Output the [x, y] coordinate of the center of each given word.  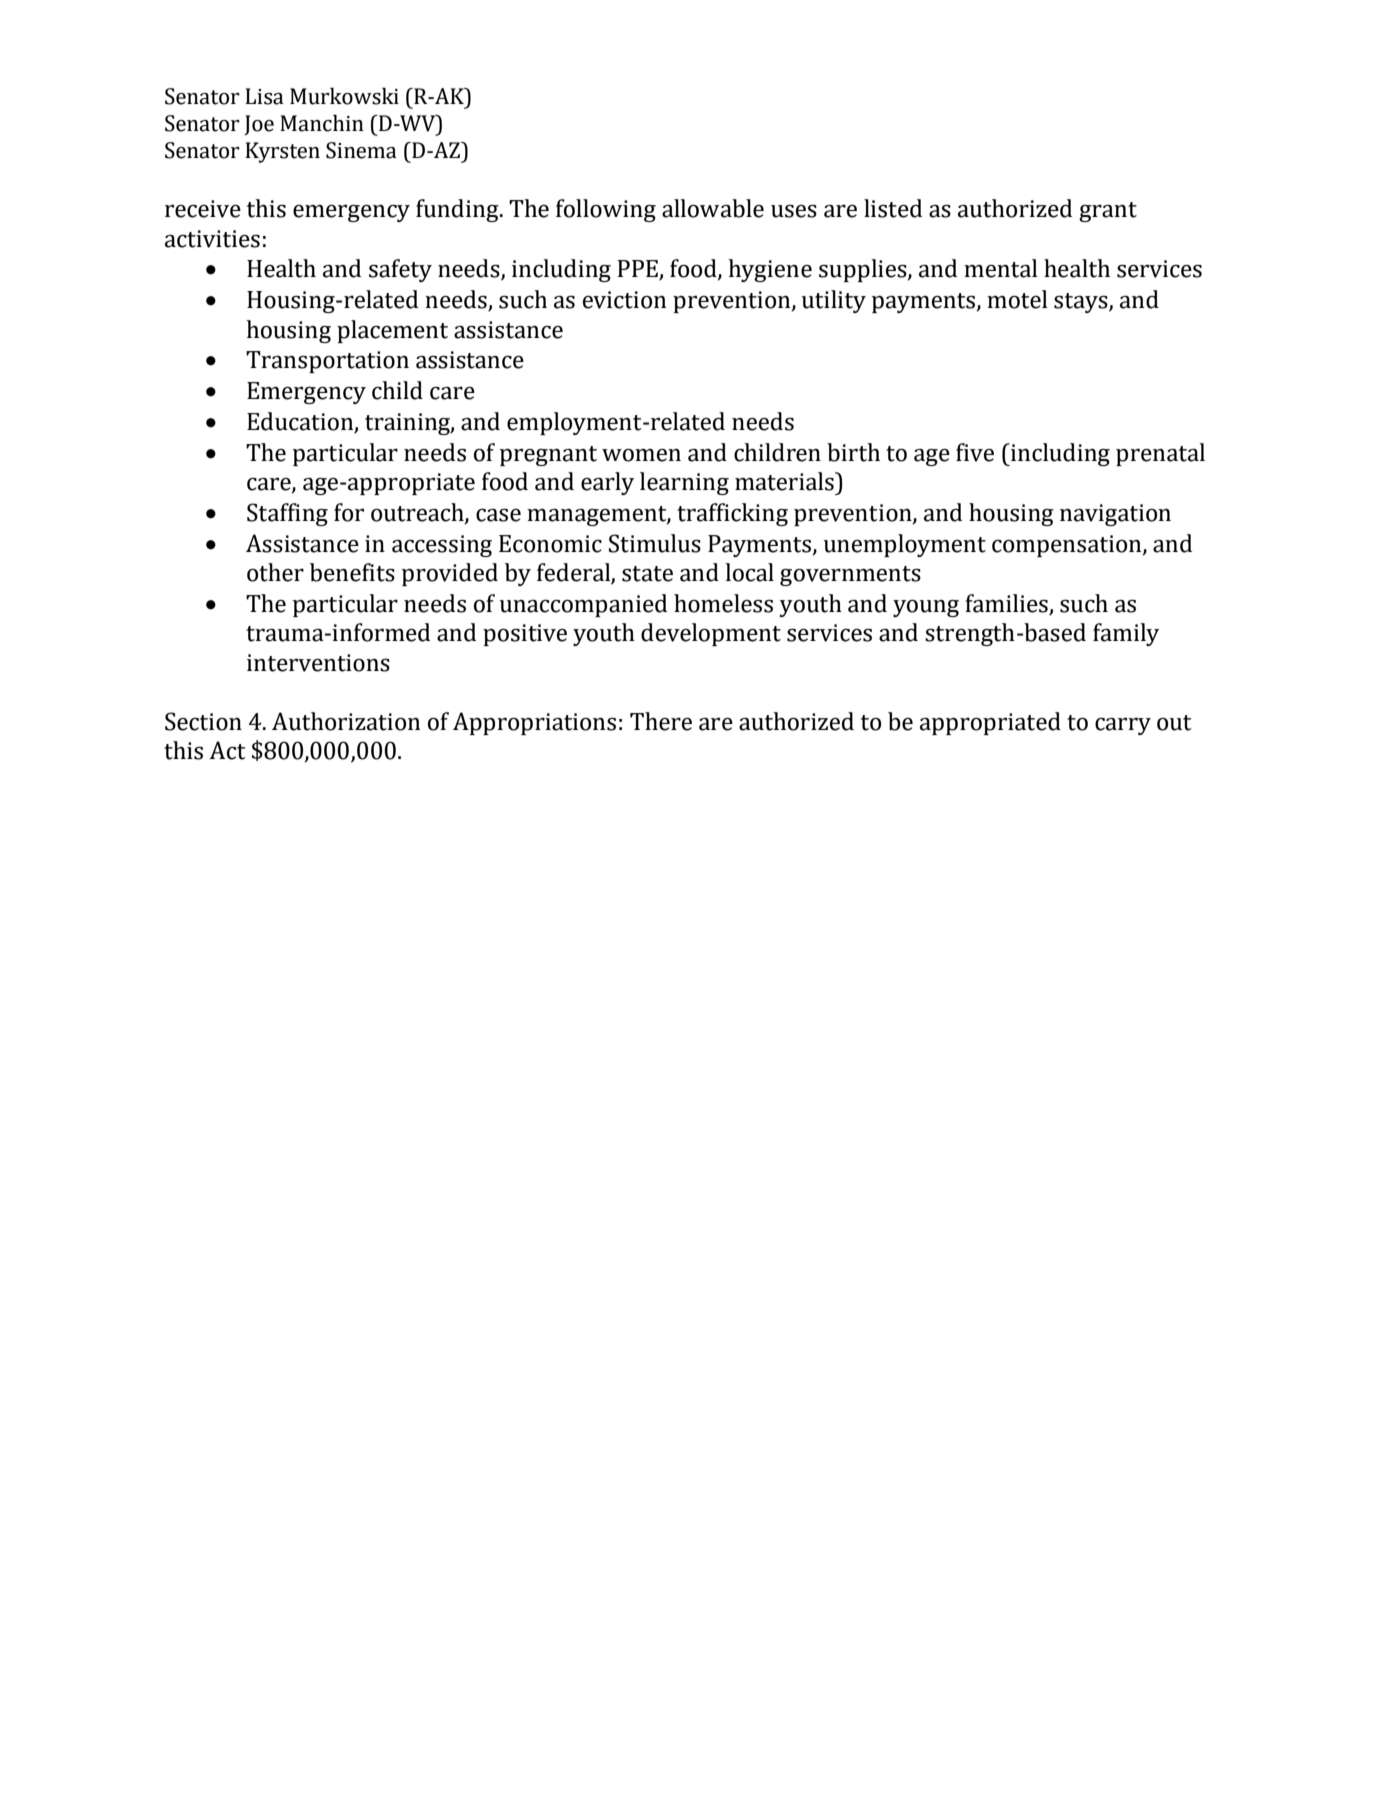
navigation [1115, 515]
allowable [713, 208]
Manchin [322, 123]
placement [392, 331]
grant [1108, 212]
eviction [624, 300]
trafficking [732, 514]
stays [1082, 303]
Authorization [346, 721]
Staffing [287, 514]
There [661, 721]
